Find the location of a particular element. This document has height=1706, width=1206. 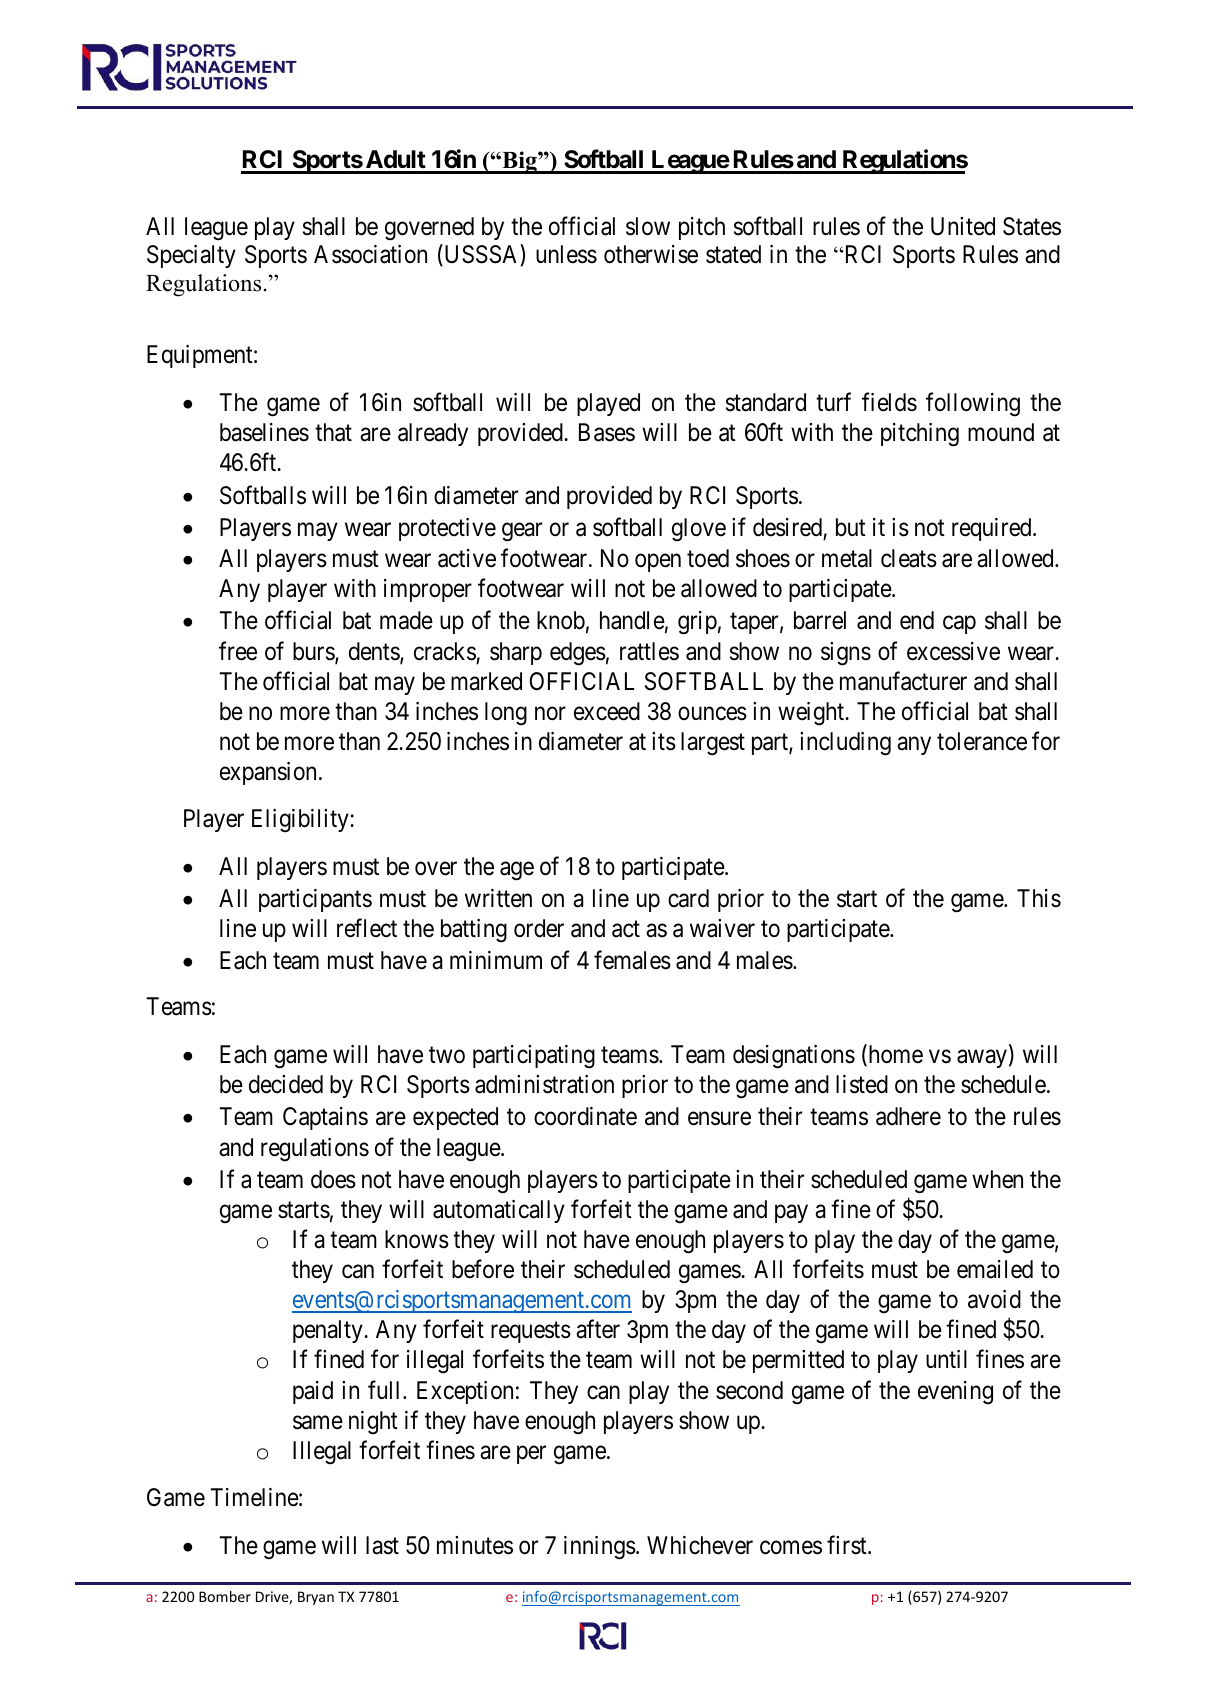

penalty is located at coordinates (329, 1331).
